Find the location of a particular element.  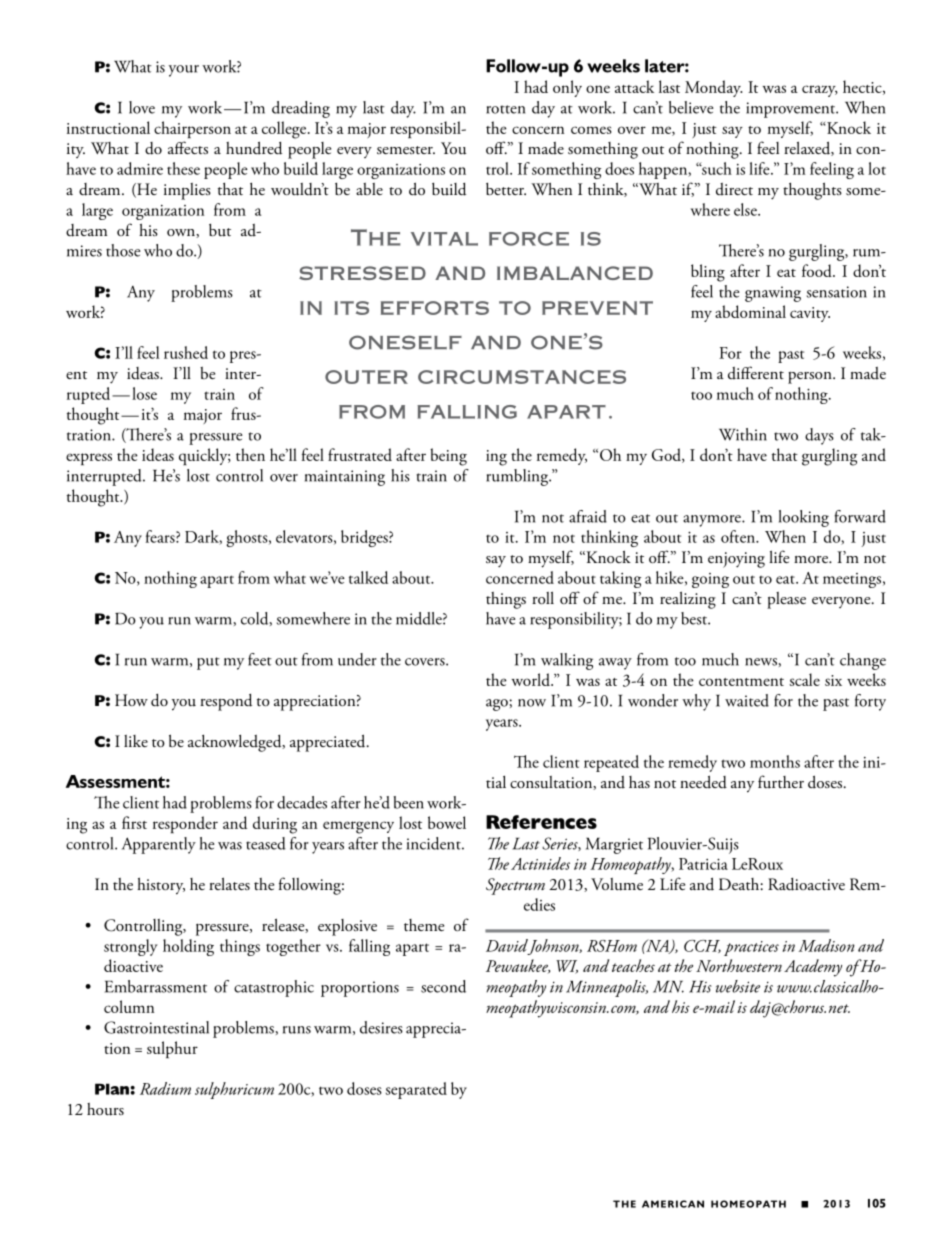

gnawing is located at coordinates (773, 294).
